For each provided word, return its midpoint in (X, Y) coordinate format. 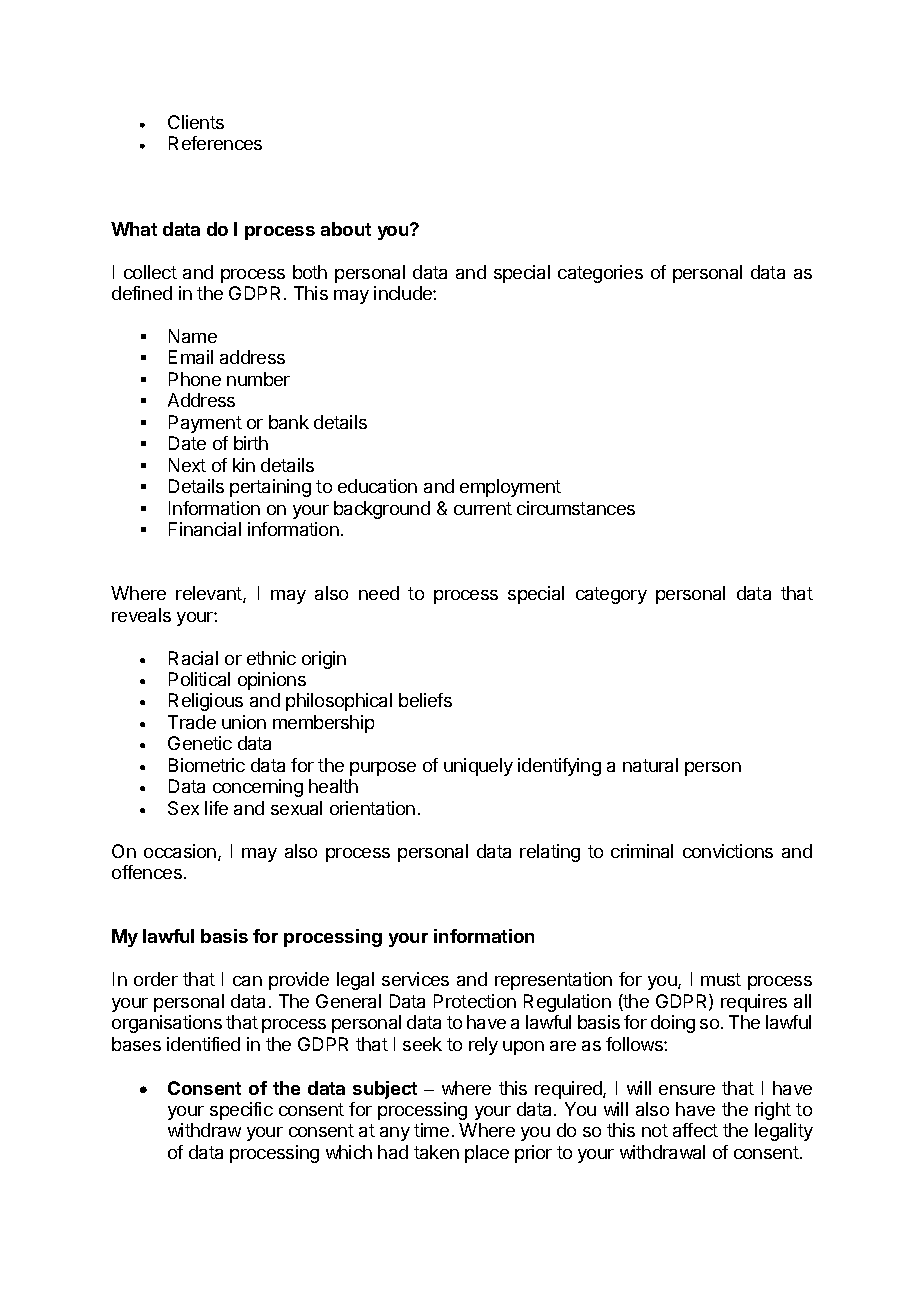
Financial (205, 529)
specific (241, 1111)
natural (650, 765)
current (483, 508)
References (215, 143)
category (611, 595)
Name (193, 336)
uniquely (478, 767)
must (721, 979)
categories (600, 274)
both (310, 272)
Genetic (200, 743)
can (247, 981)
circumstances (576, 508)
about (346, 229)
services (415, 979)
